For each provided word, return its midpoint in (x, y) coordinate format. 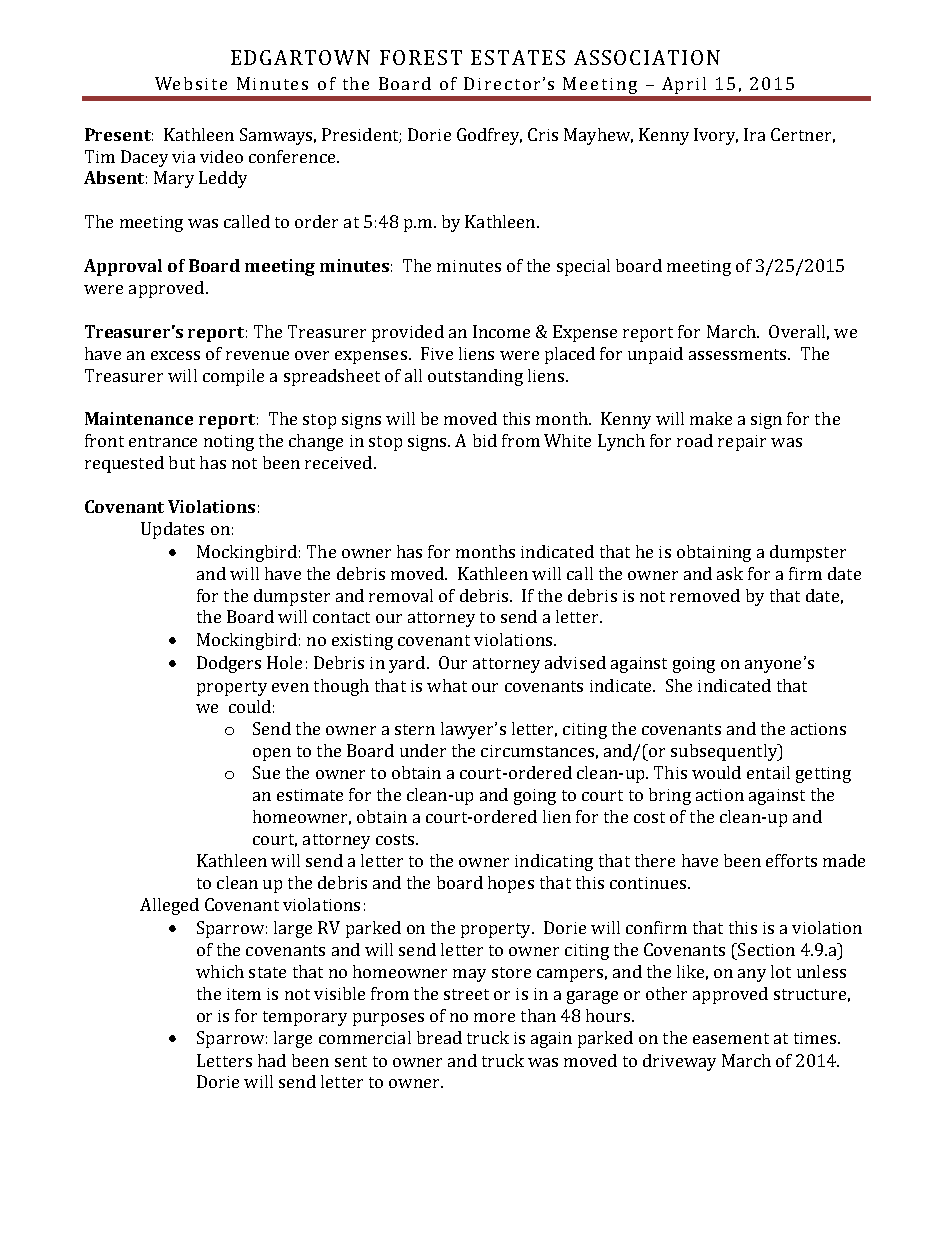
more (494, 1017)
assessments (739, 354)
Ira (754, 134)
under (423, 750)
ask (730, 573)
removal (401, 595)
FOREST (421, 57)
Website (191, 83)
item (244, 994)
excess (175, 355)
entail (768, 772)
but (182, 462)
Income (501, 331)
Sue (266, 772)
